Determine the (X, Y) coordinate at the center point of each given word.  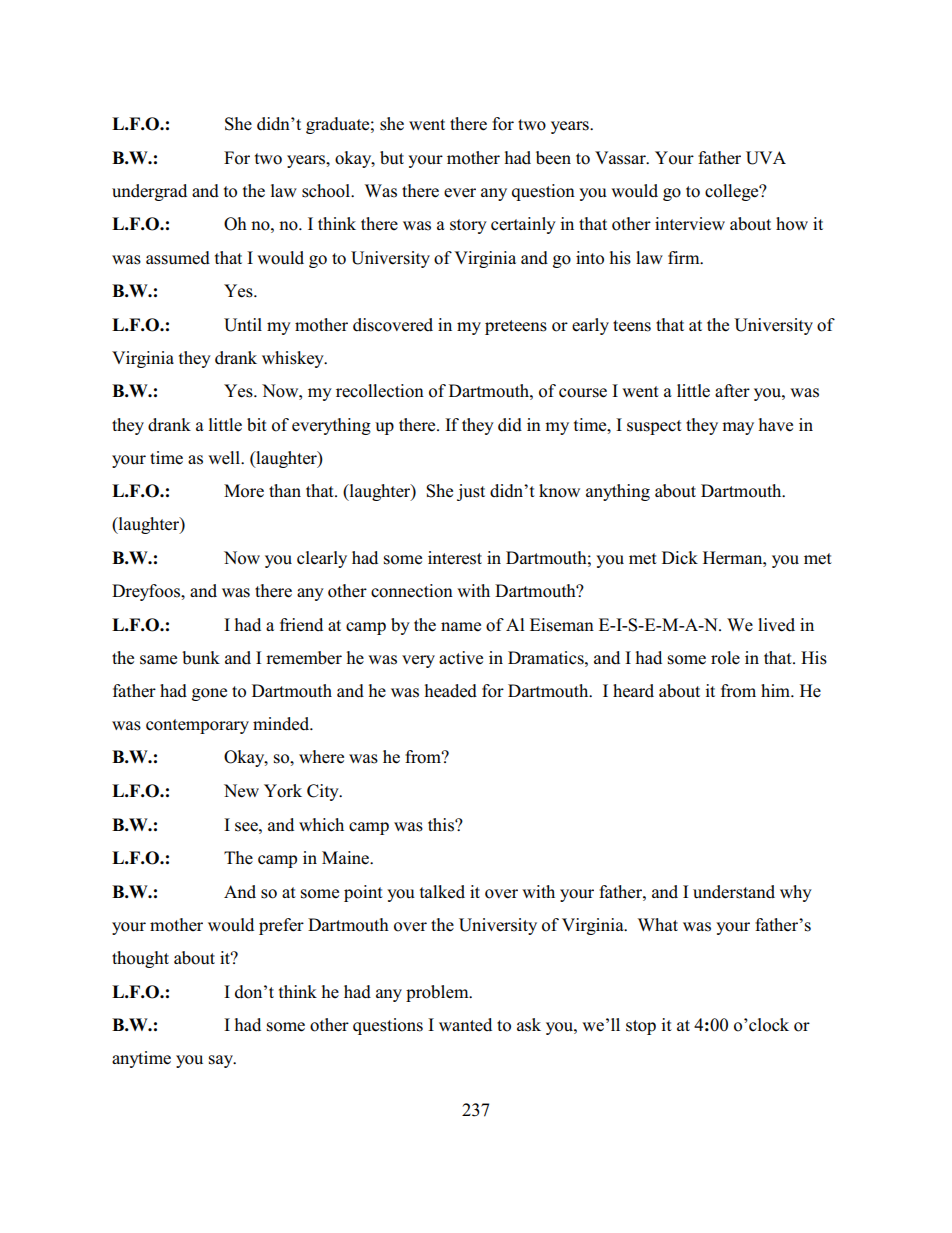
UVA (766, 158)
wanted (465, 1024)
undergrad (149, 192)
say (222, 1061)
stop (641, 1027)
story (468, 226)
